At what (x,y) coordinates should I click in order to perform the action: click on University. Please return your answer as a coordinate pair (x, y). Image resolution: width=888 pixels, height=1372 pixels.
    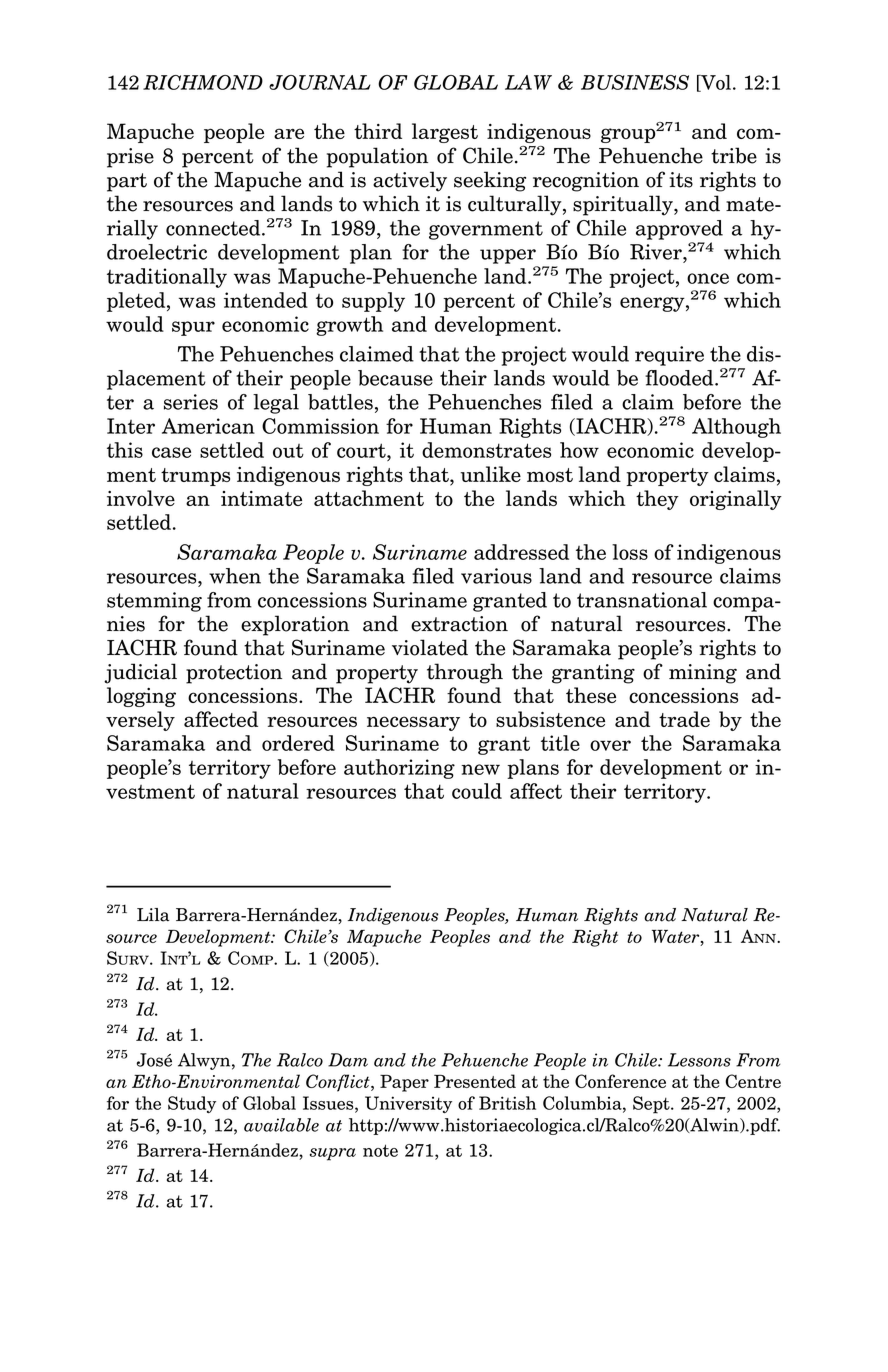
    Looking at the image, I should click on (408, 1104).
